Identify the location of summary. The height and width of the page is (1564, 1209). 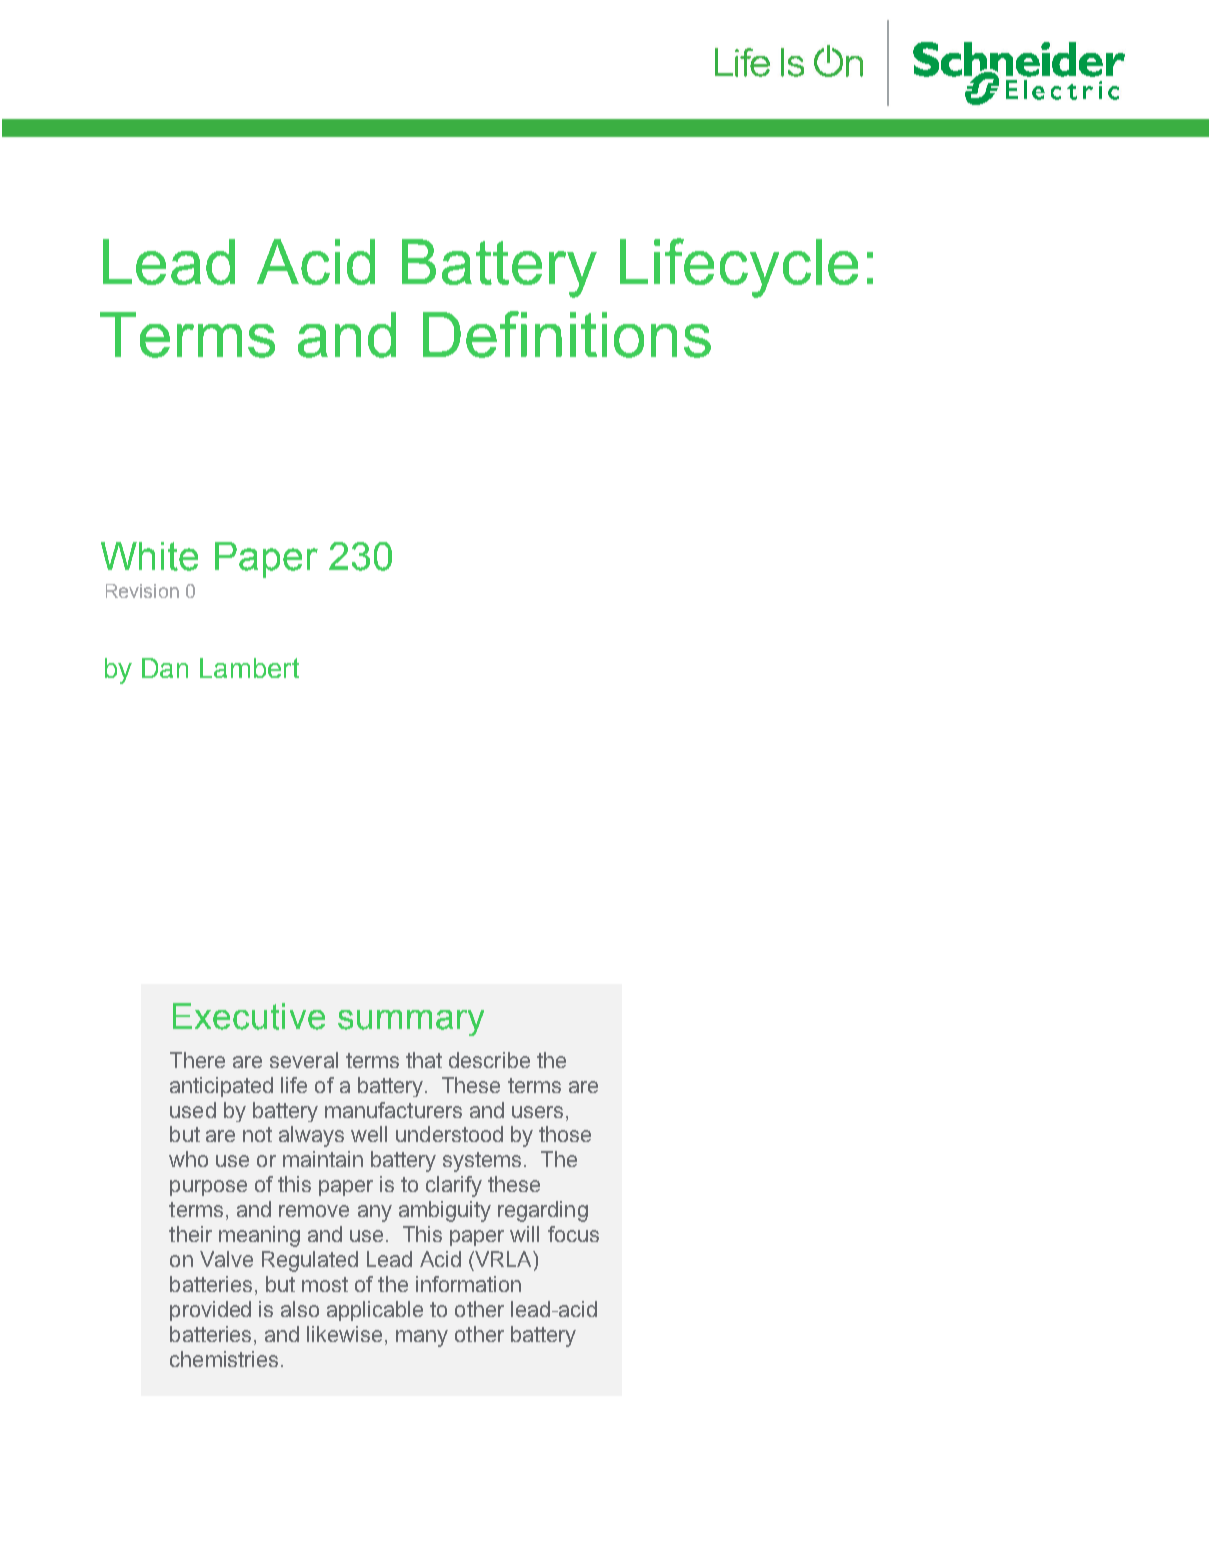
(411, 1023).
